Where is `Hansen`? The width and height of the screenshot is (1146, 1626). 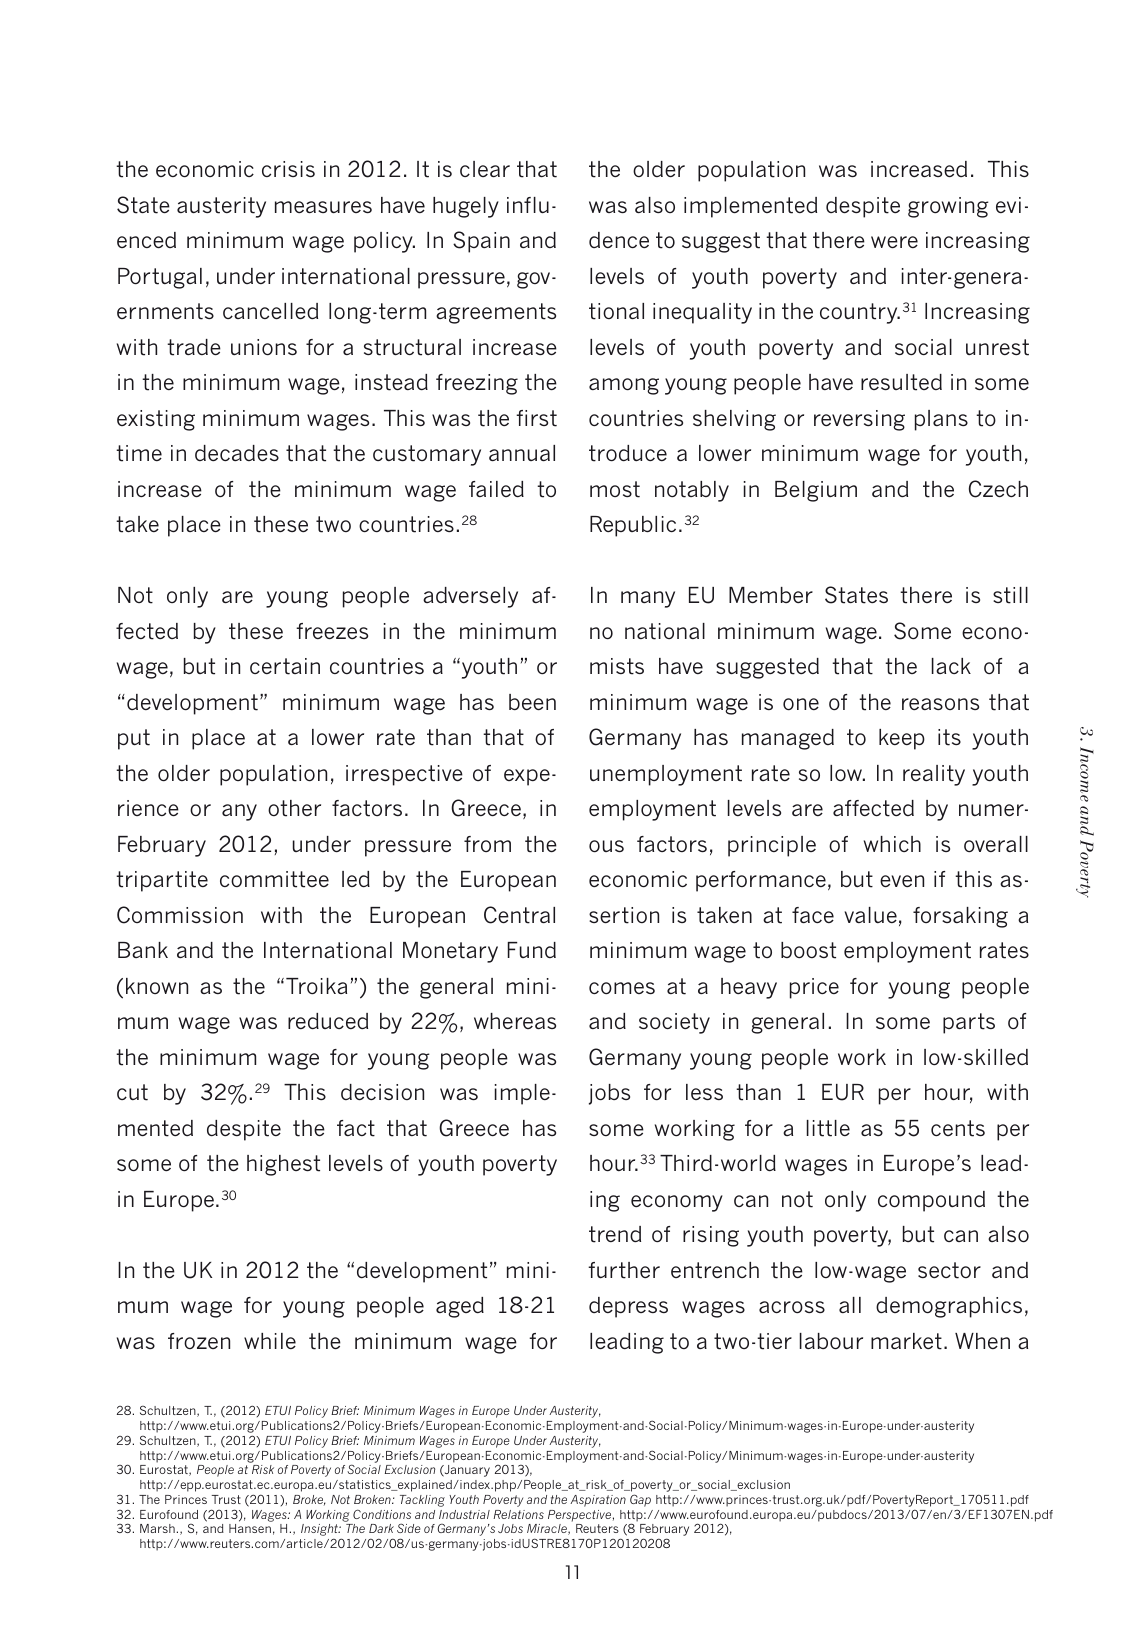
Hansen is located at coordinates (250, 1528).
